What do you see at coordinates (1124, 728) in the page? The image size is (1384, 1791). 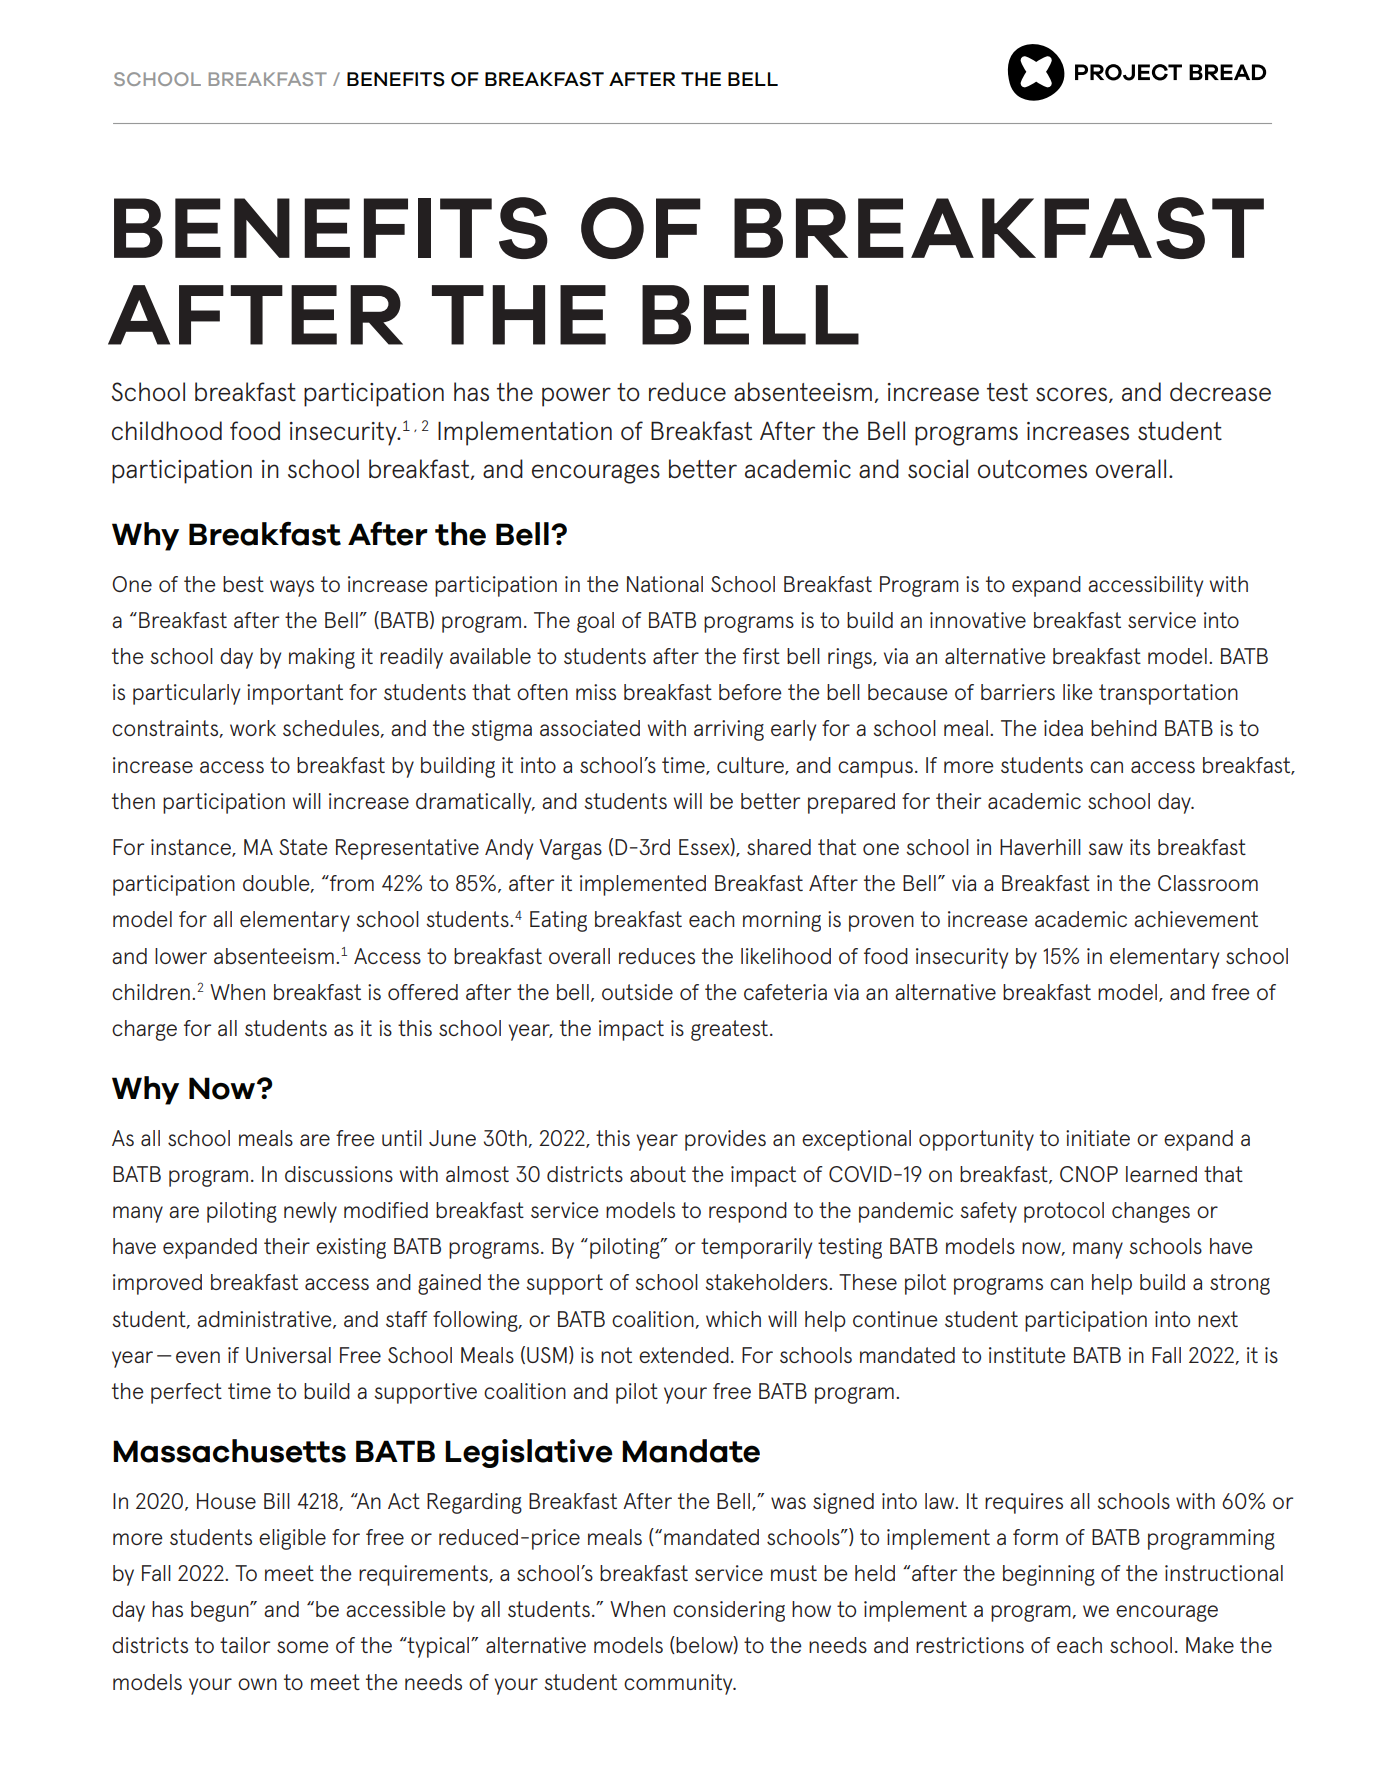 I see `behind` at bounding box center [1124, 728].
